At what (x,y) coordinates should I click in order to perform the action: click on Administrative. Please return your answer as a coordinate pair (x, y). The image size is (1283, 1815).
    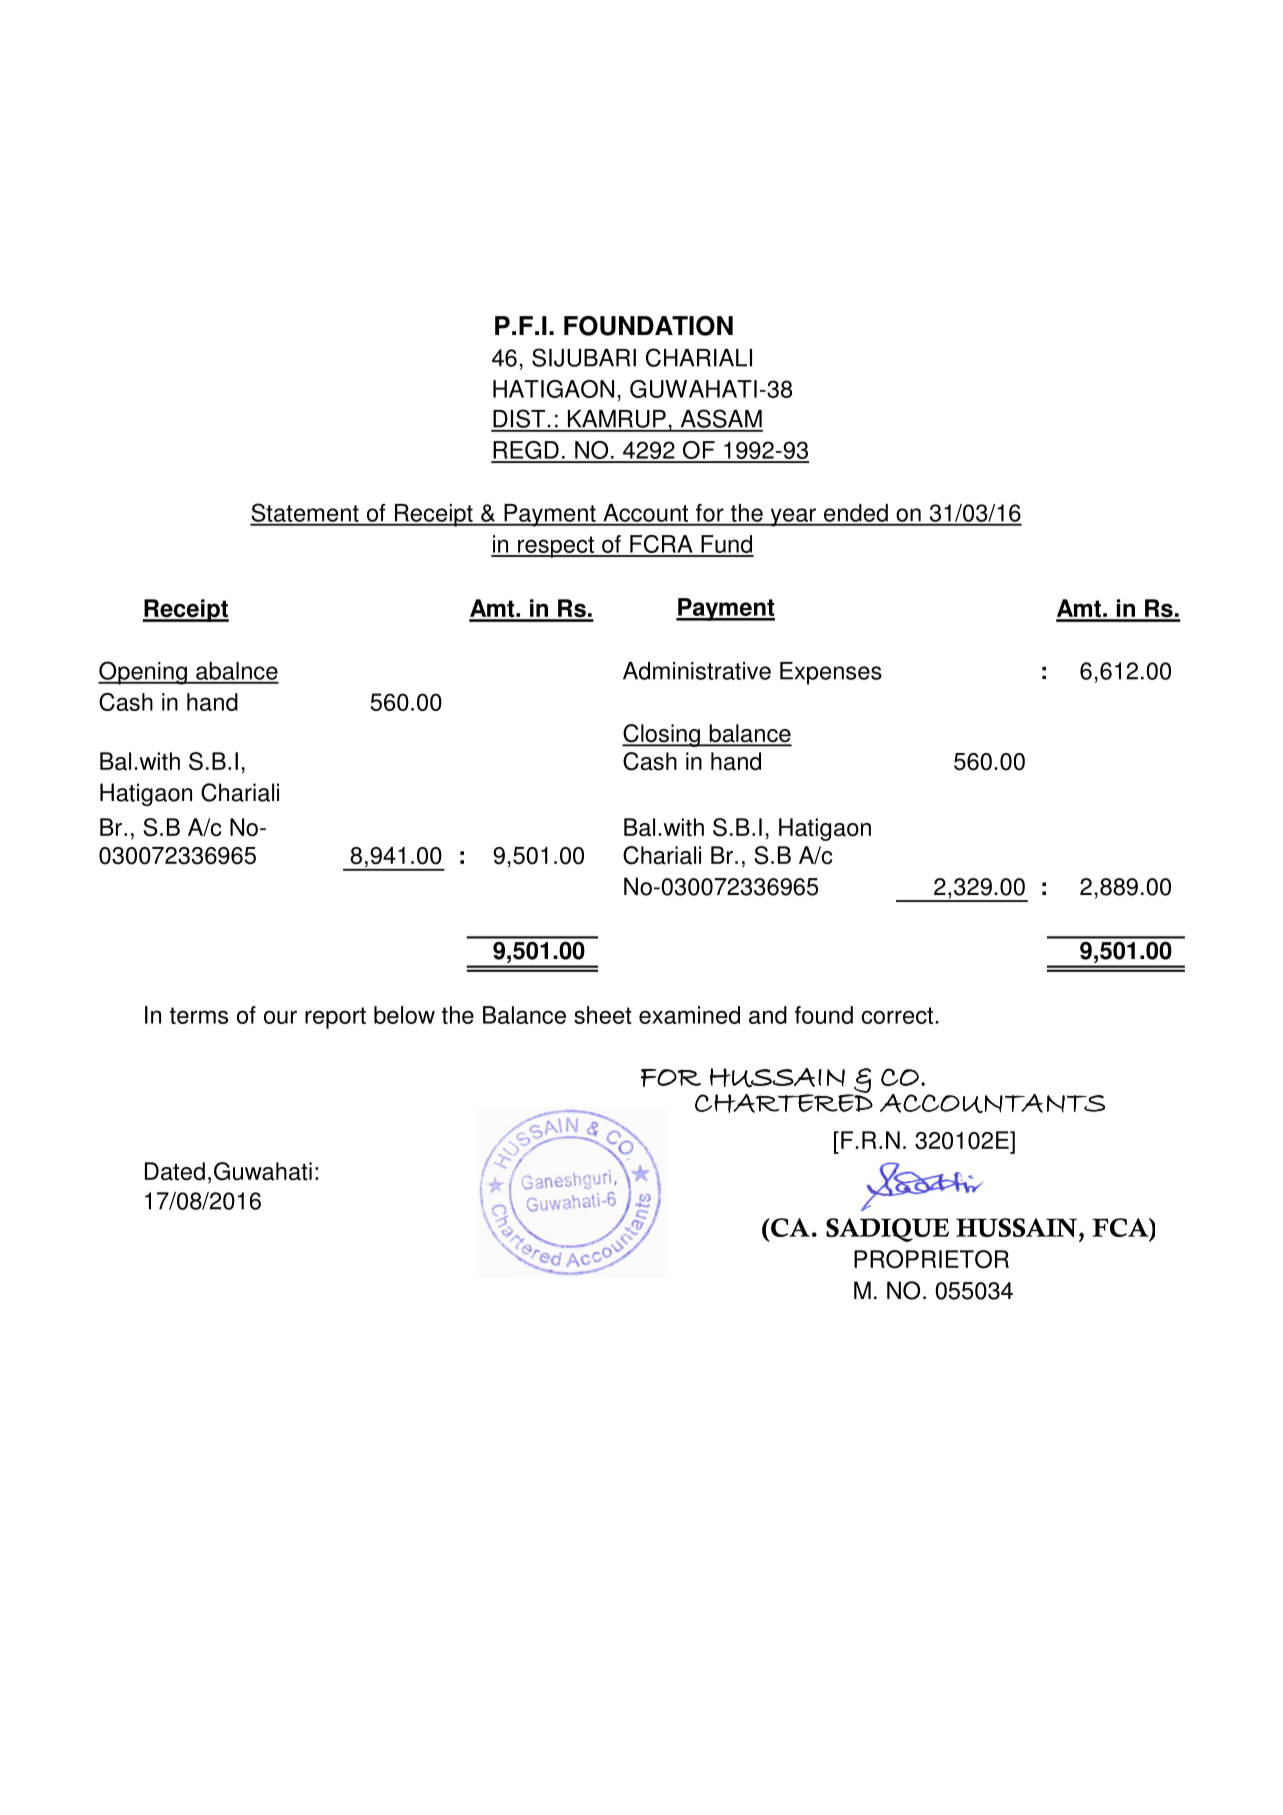
    Looking at the image, I should click on (697, 671).
